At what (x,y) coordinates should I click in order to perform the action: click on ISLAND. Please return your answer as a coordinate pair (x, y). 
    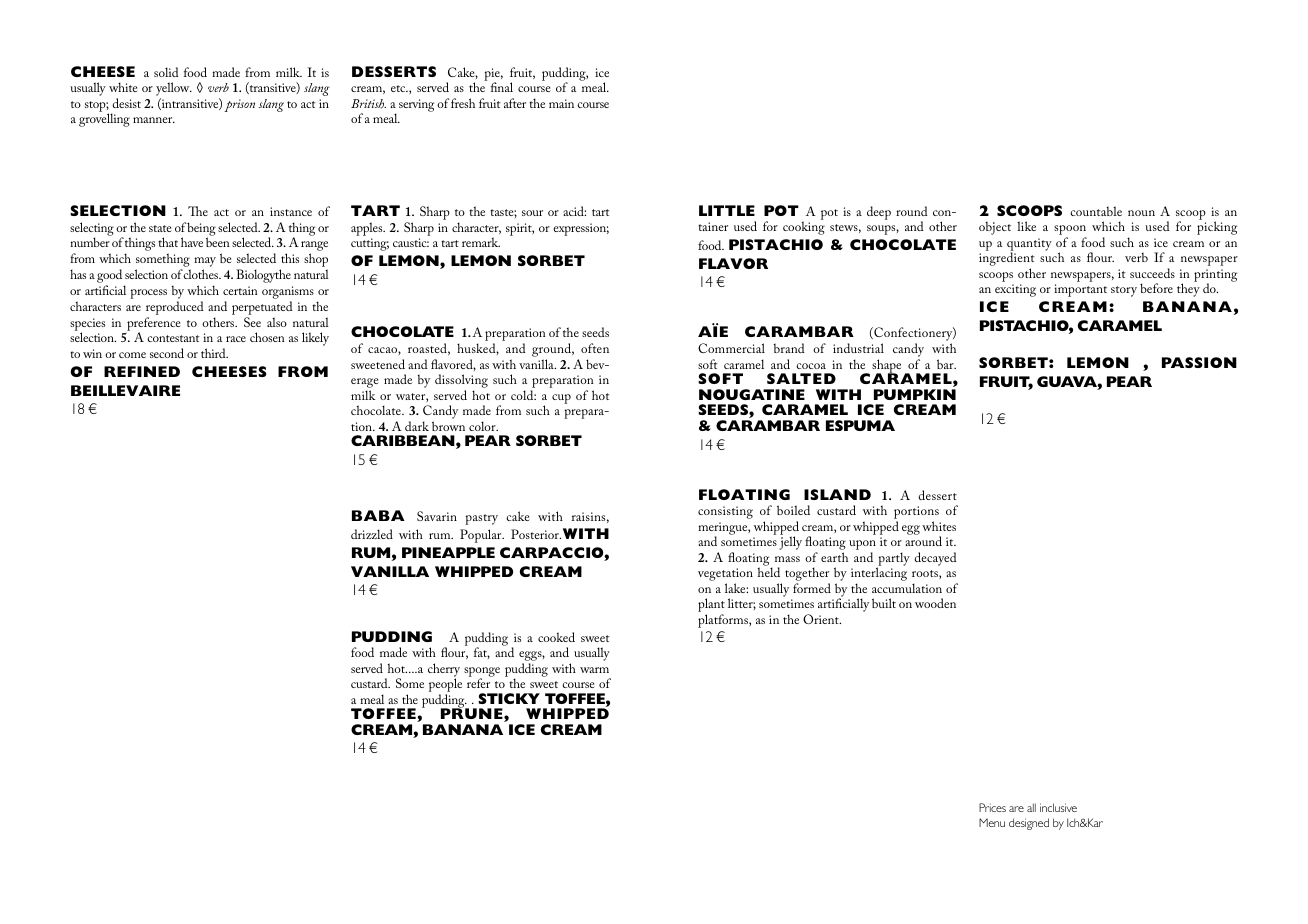
    Looking at the image, I should click on (837, 494).
